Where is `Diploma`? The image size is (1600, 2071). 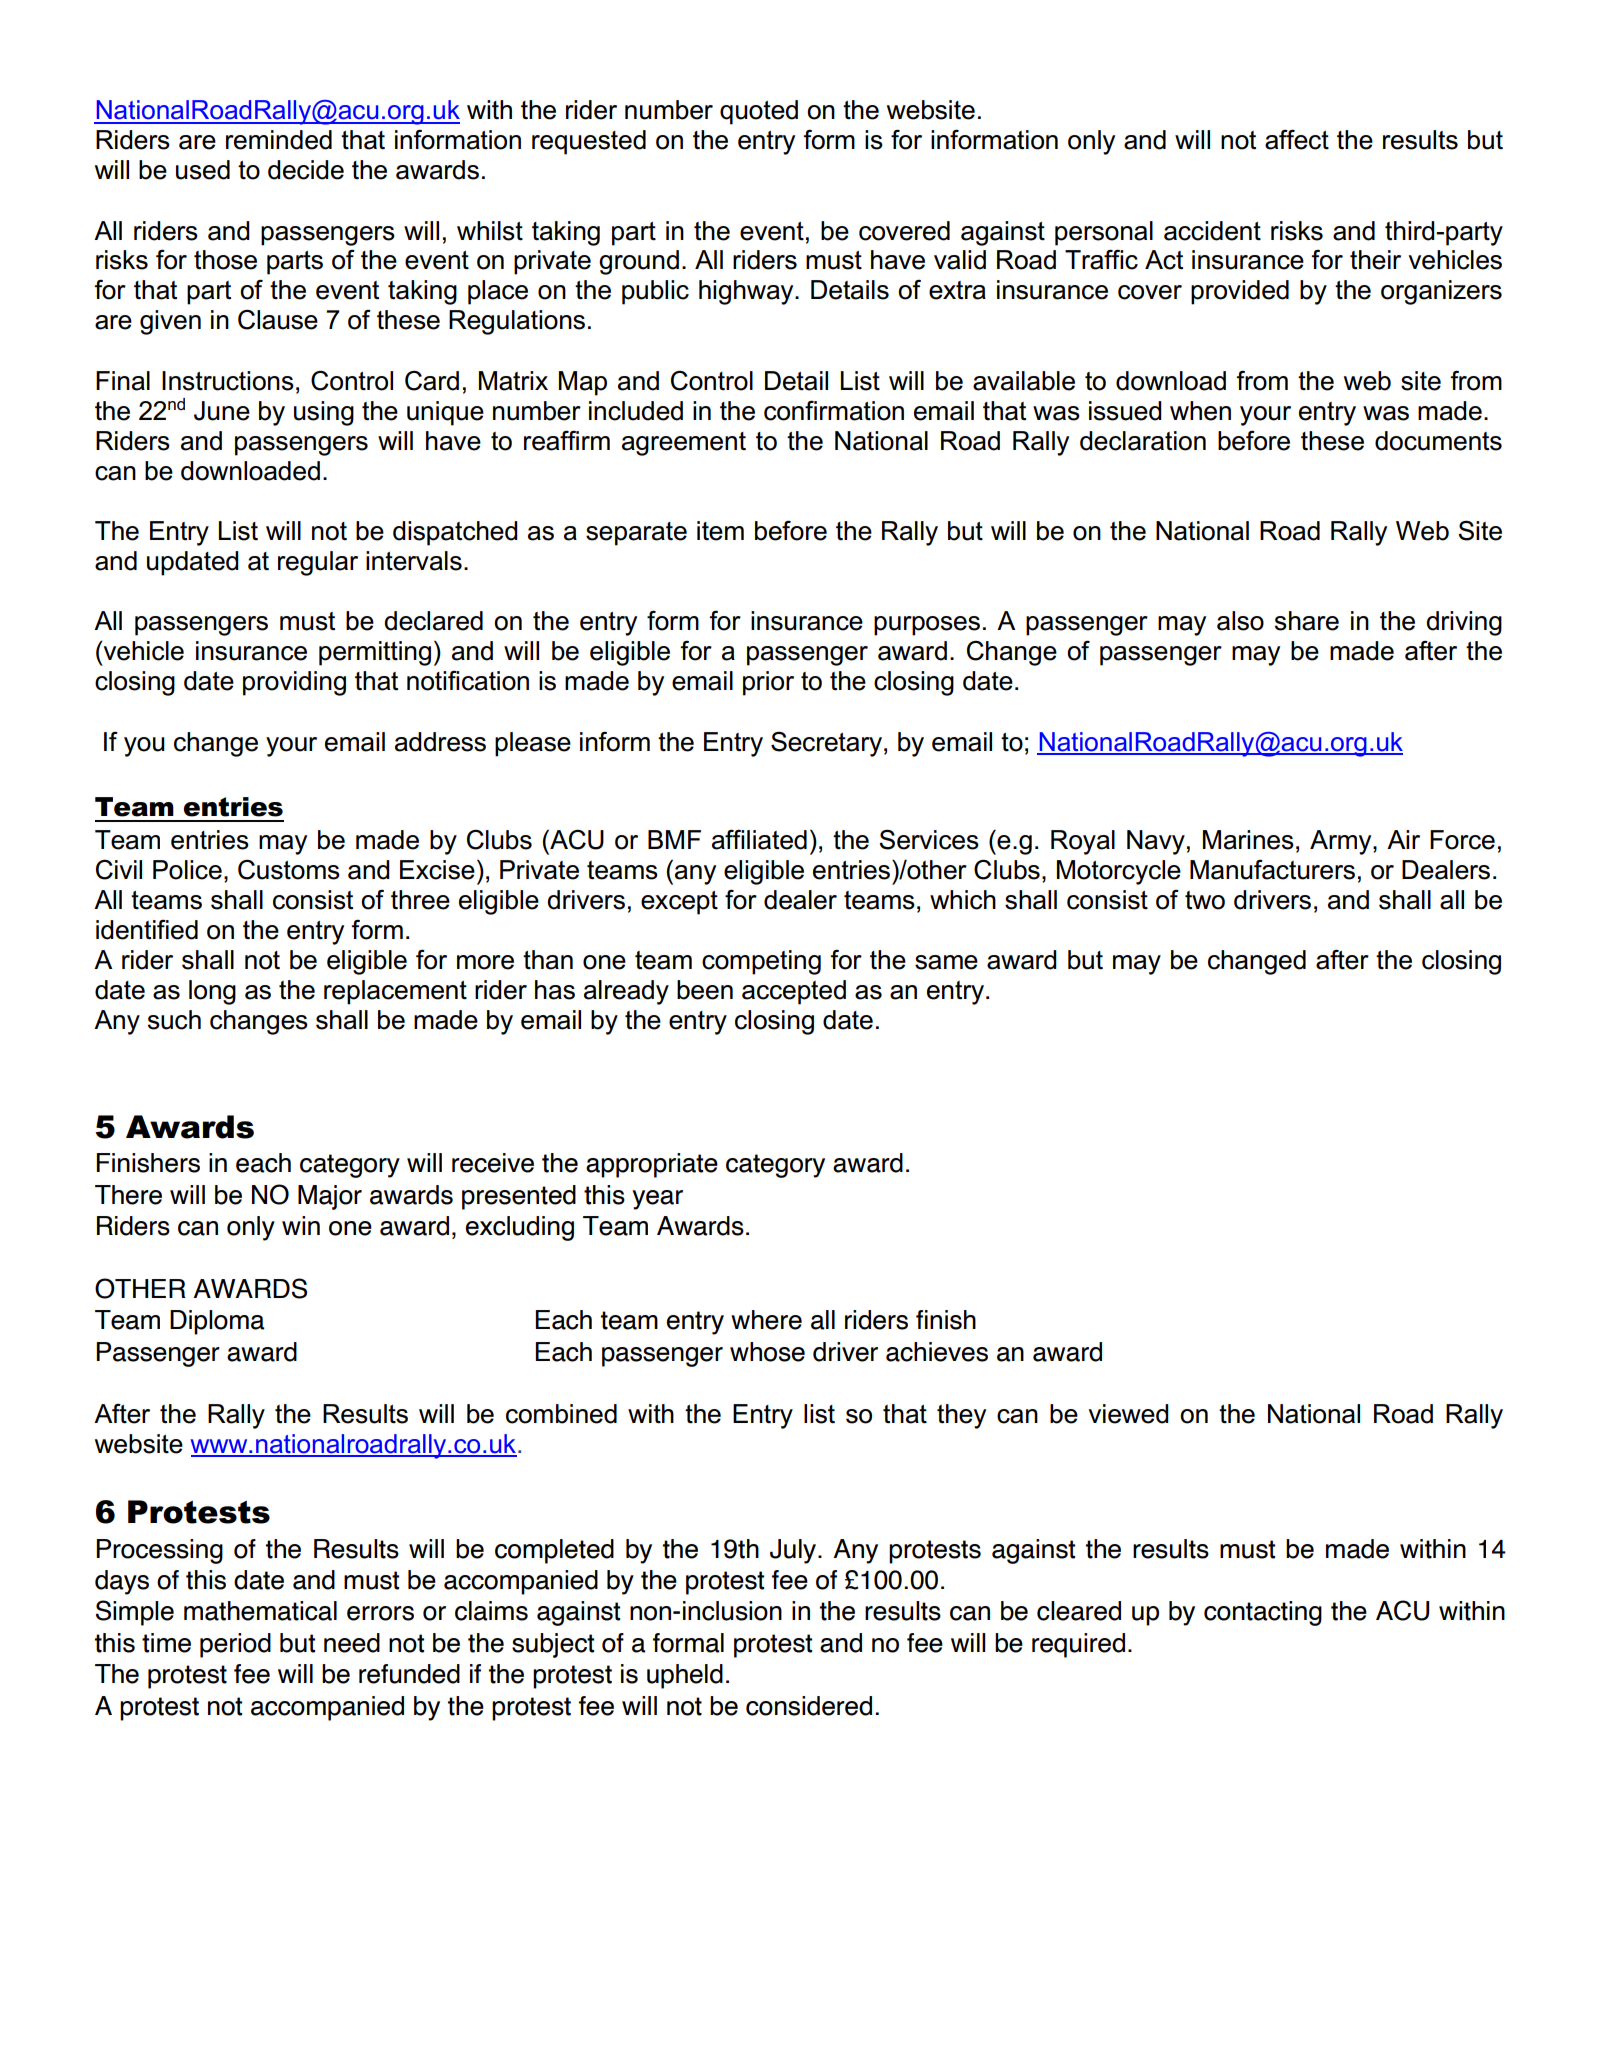
Diploma is located at coordinates (217, 1322).
